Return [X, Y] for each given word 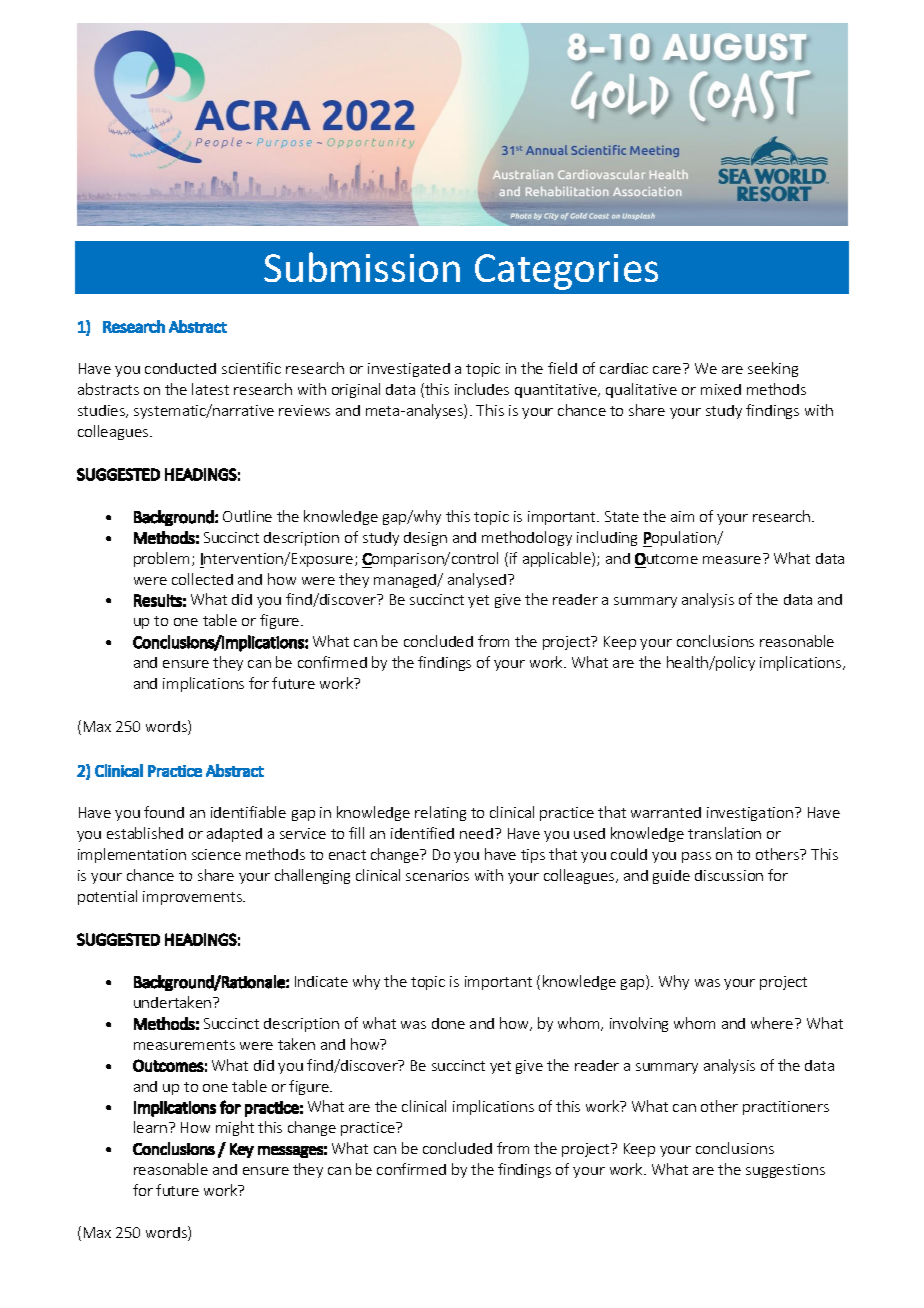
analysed [478, 580]
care [667, 370]
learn [150, 1127]
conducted [180, 368]
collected [202, 579]
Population [680, 539]
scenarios [437, 875]
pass [696, 857]
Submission [362, 267]
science [216, 854]
